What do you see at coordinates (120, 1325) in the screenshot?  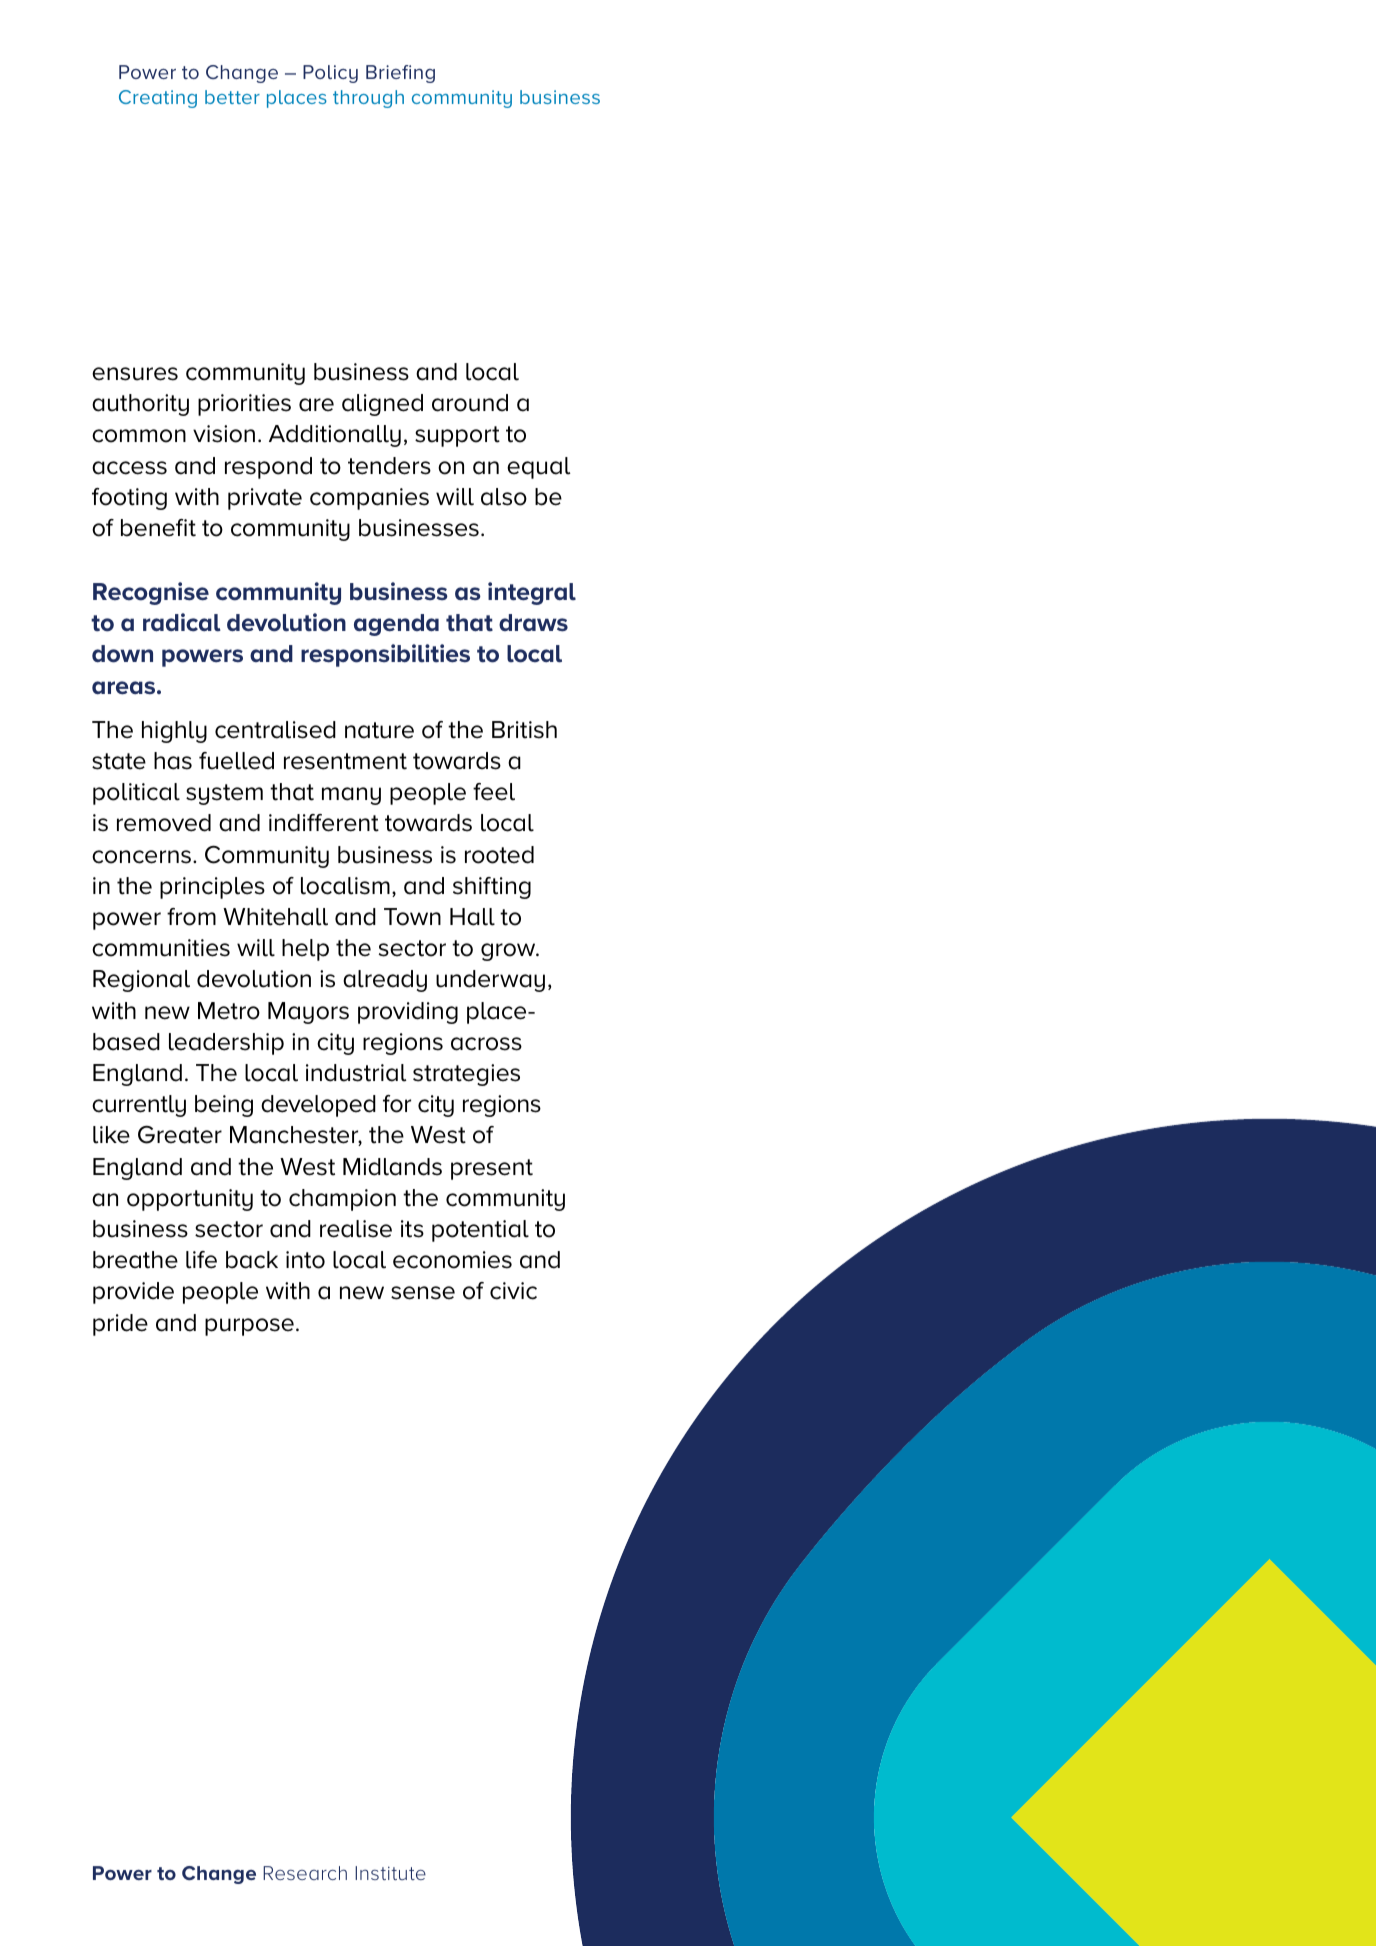 I see `pride` at bounding box center [120, 1325].
